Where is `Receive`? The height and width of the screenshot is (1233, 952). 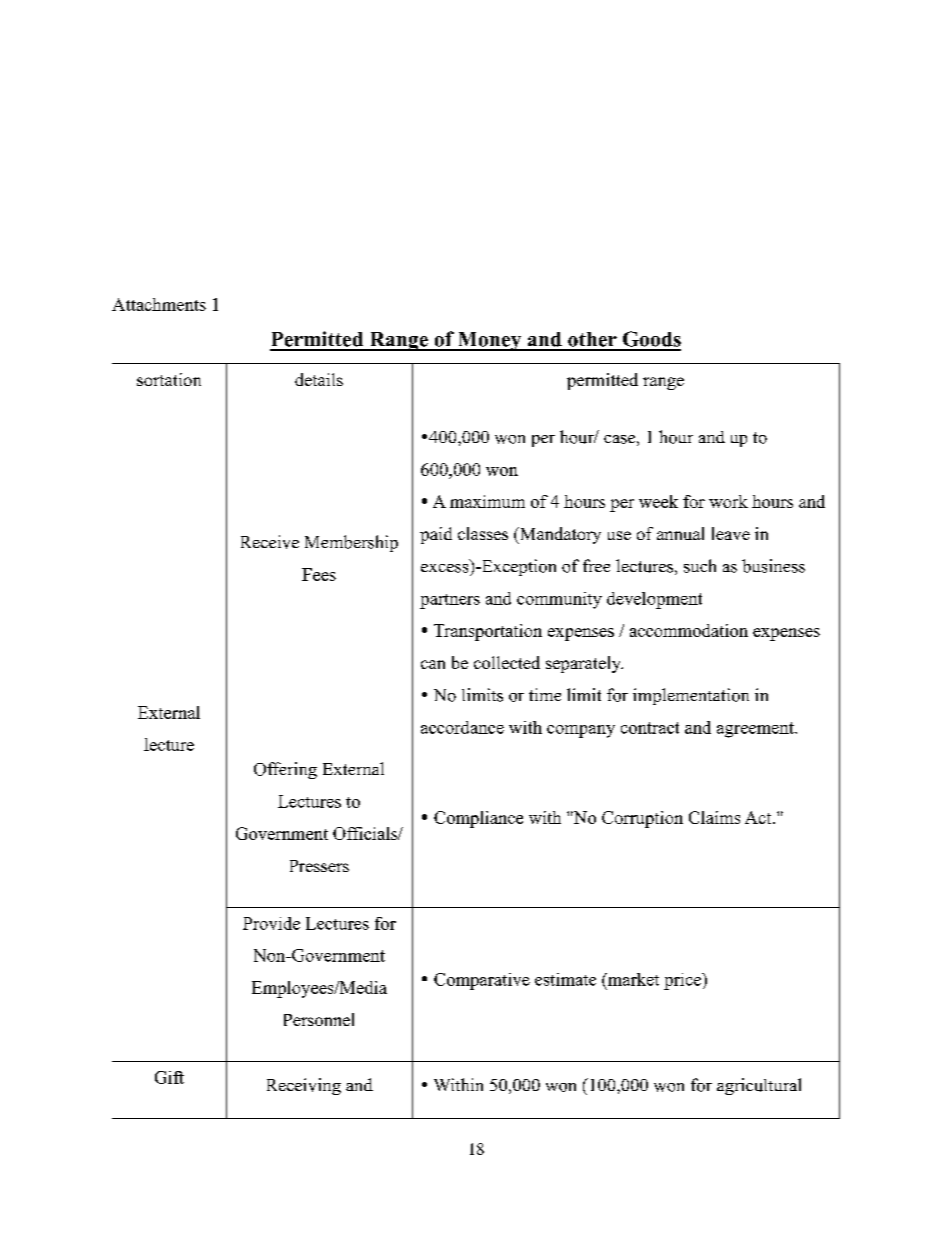
Receive is located at coordinates (270, 542).
